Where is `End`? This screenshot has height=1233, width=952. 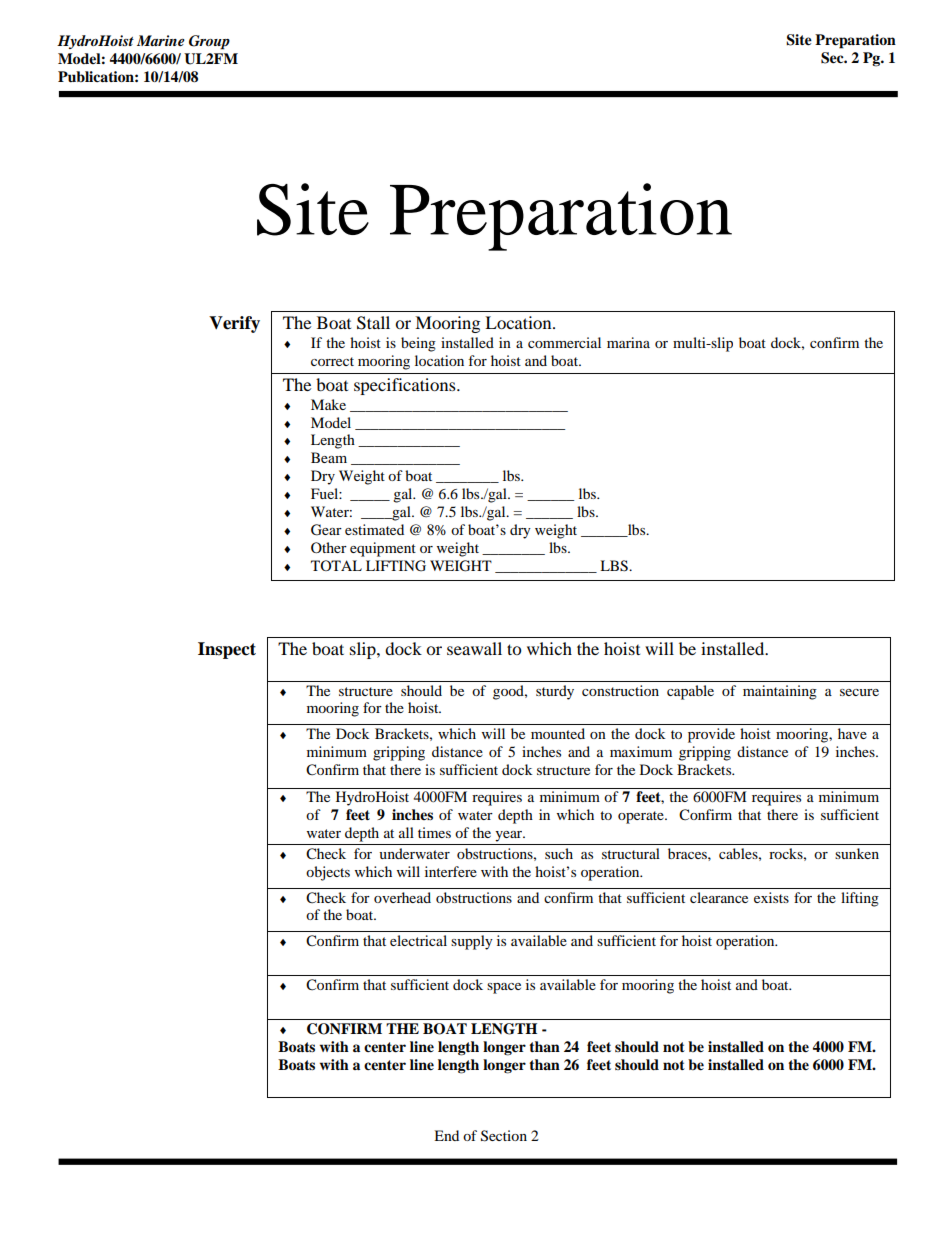
End is located at coordinates (446, 1135).
